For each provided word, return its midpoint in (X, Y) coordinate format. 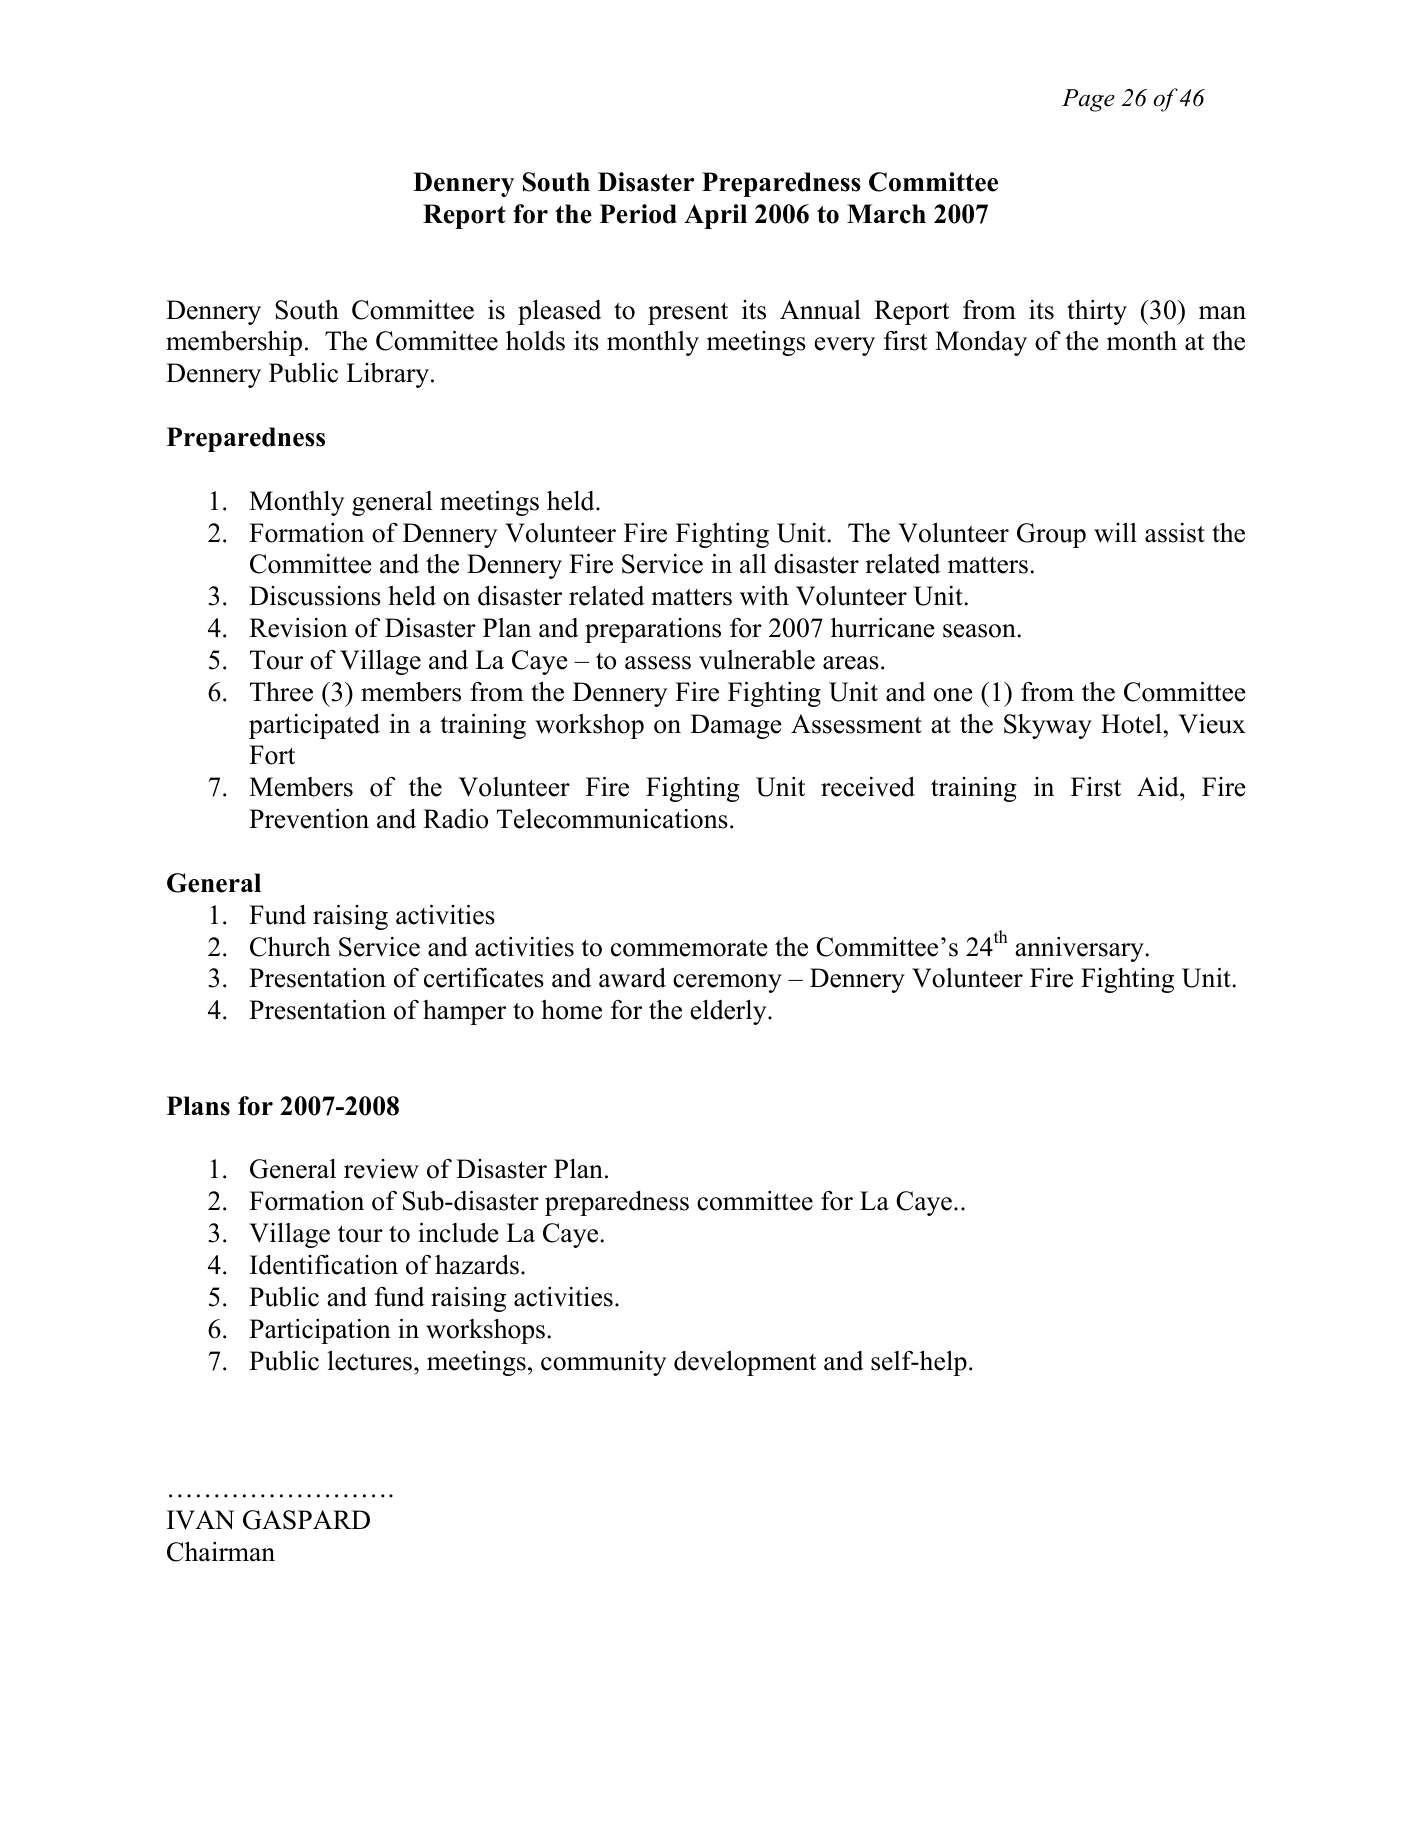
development (745, 1363)
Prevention (309, 819)
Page (1088, 100)
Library (387, 375)
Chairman (221, 1551)
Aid (1159, 787)
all (753, 564)
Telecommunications (612, 819)
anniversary (1079, 949)
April (715, 216)
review (381, 1169)
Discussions (315, 596)
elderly (730, 1012)
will (1115, 533)
